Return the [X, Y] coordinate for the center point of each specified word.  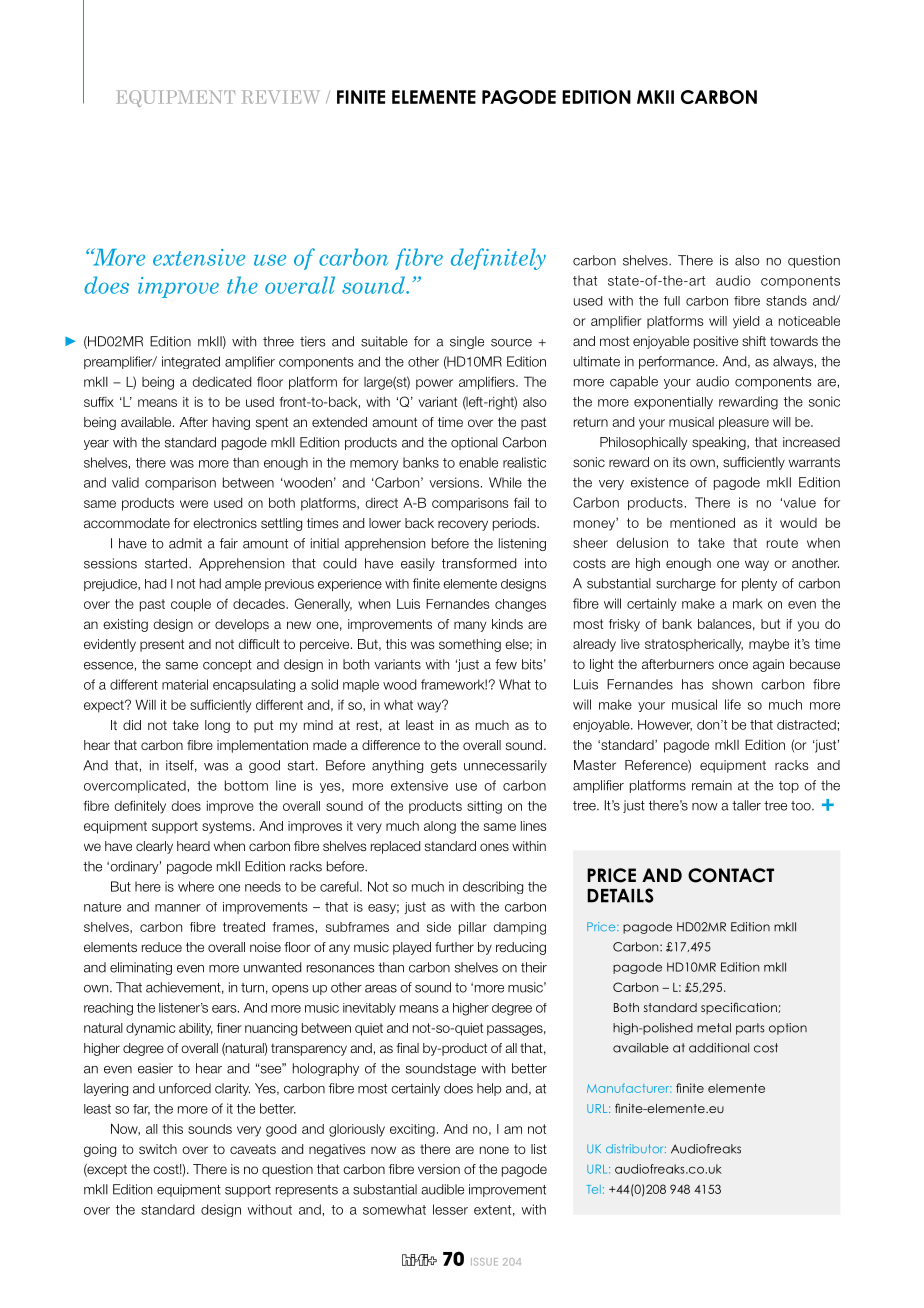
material [185, 684]
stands [786, 300]
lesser [450, 1209]
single [467, 342]
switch [158, 1149]
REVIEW [281, 97]
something [470, 645]
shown [732, 684]
